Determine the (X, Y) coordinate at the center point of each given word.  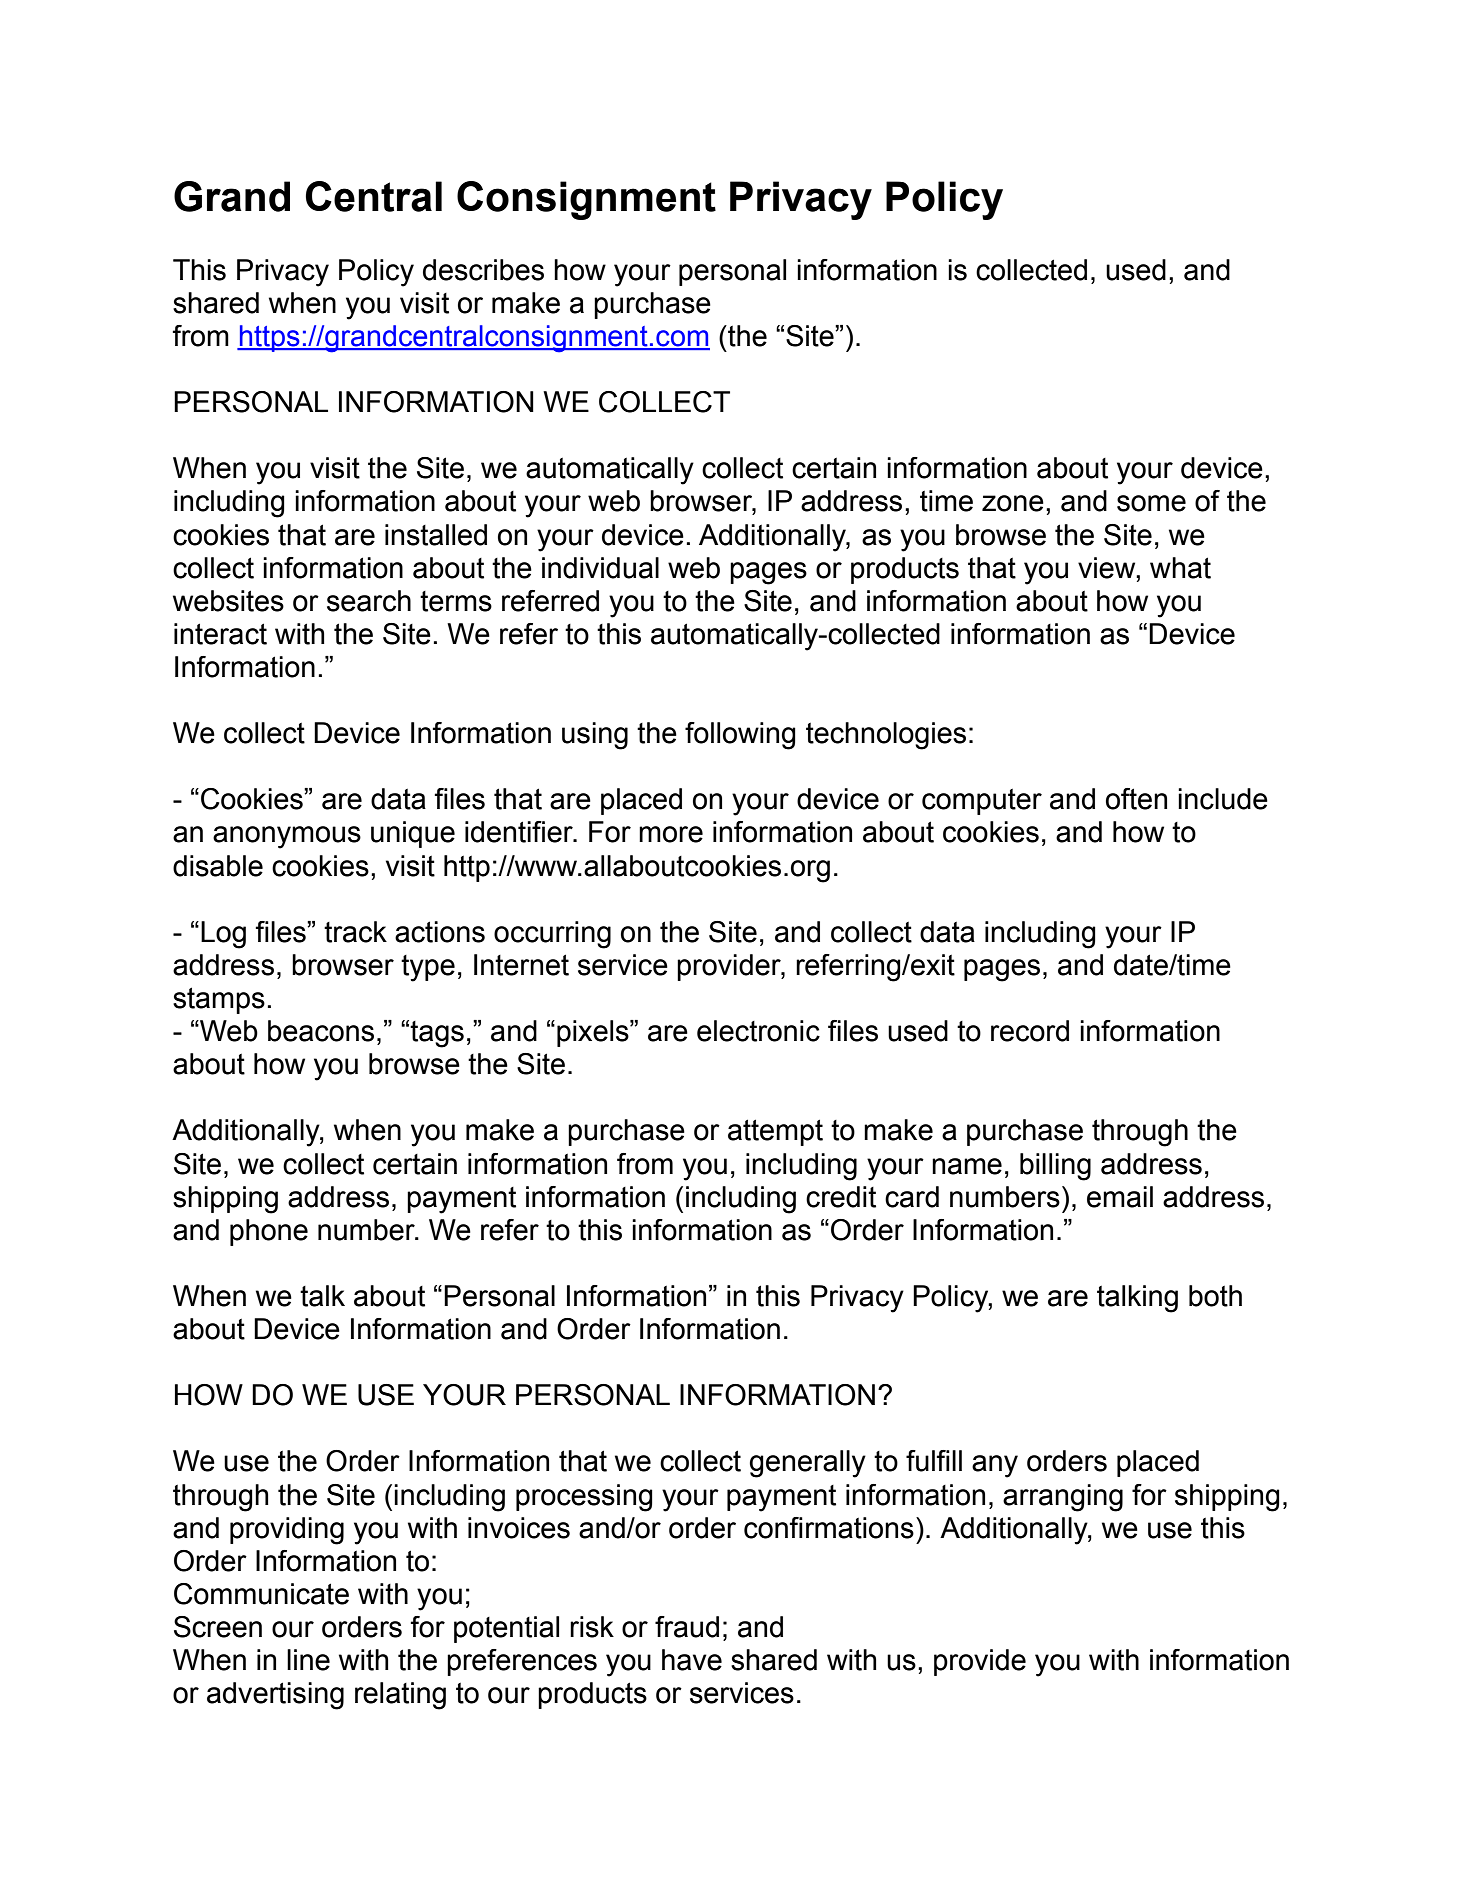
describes (483, 270)
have (692, 1660)
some (1151, 503)
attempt (775, 1132)
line (308, 1660)
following (740, 736)
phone (269, 1232)
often (1136, 799)
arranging (1063, 1498)
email (1120, 1197)
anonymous (287, 837)
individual (600, 568)
